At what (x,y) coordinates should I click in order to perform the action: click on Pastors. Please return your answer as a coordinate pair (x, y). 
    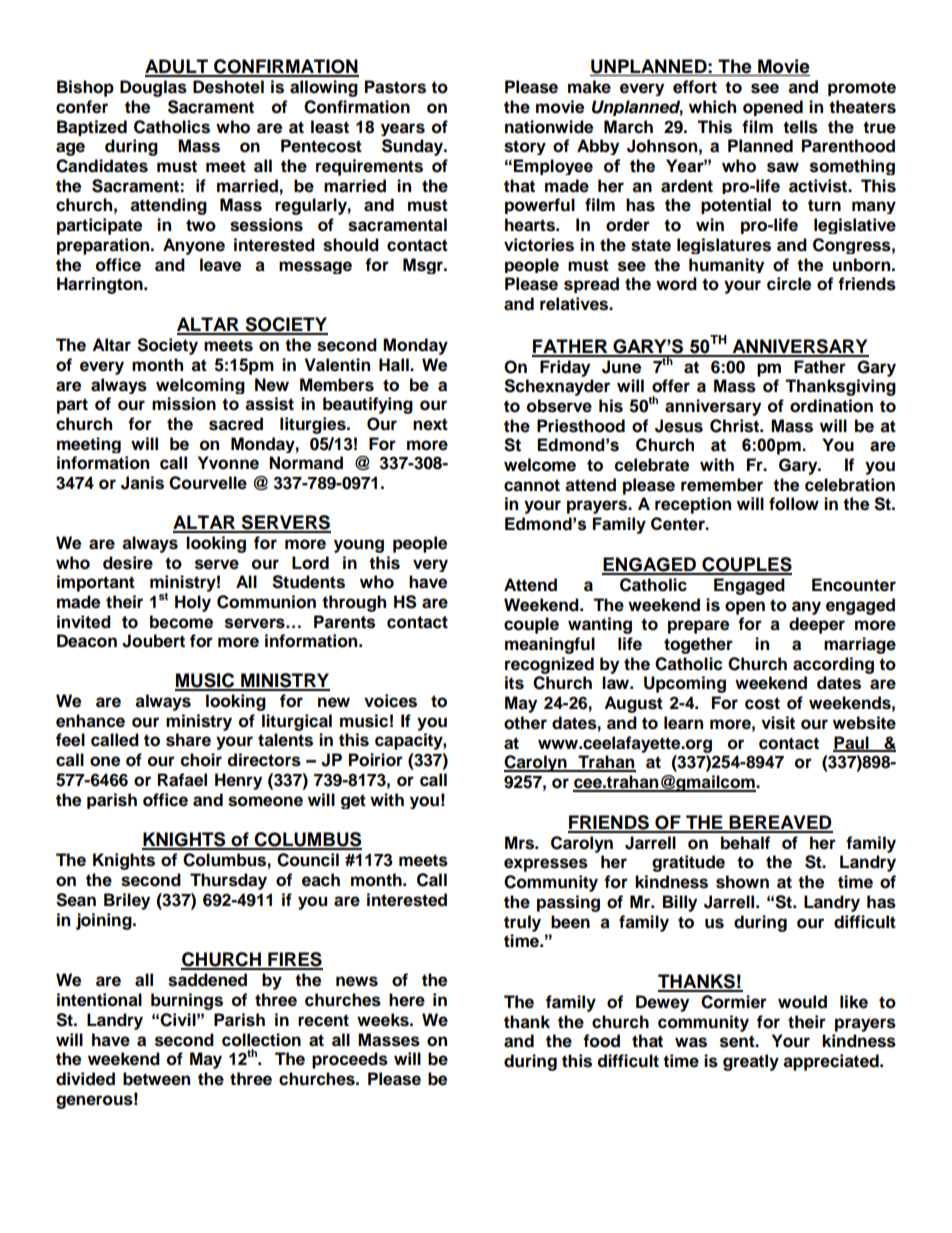
    Looking at the image, I should click on (395, 87).
